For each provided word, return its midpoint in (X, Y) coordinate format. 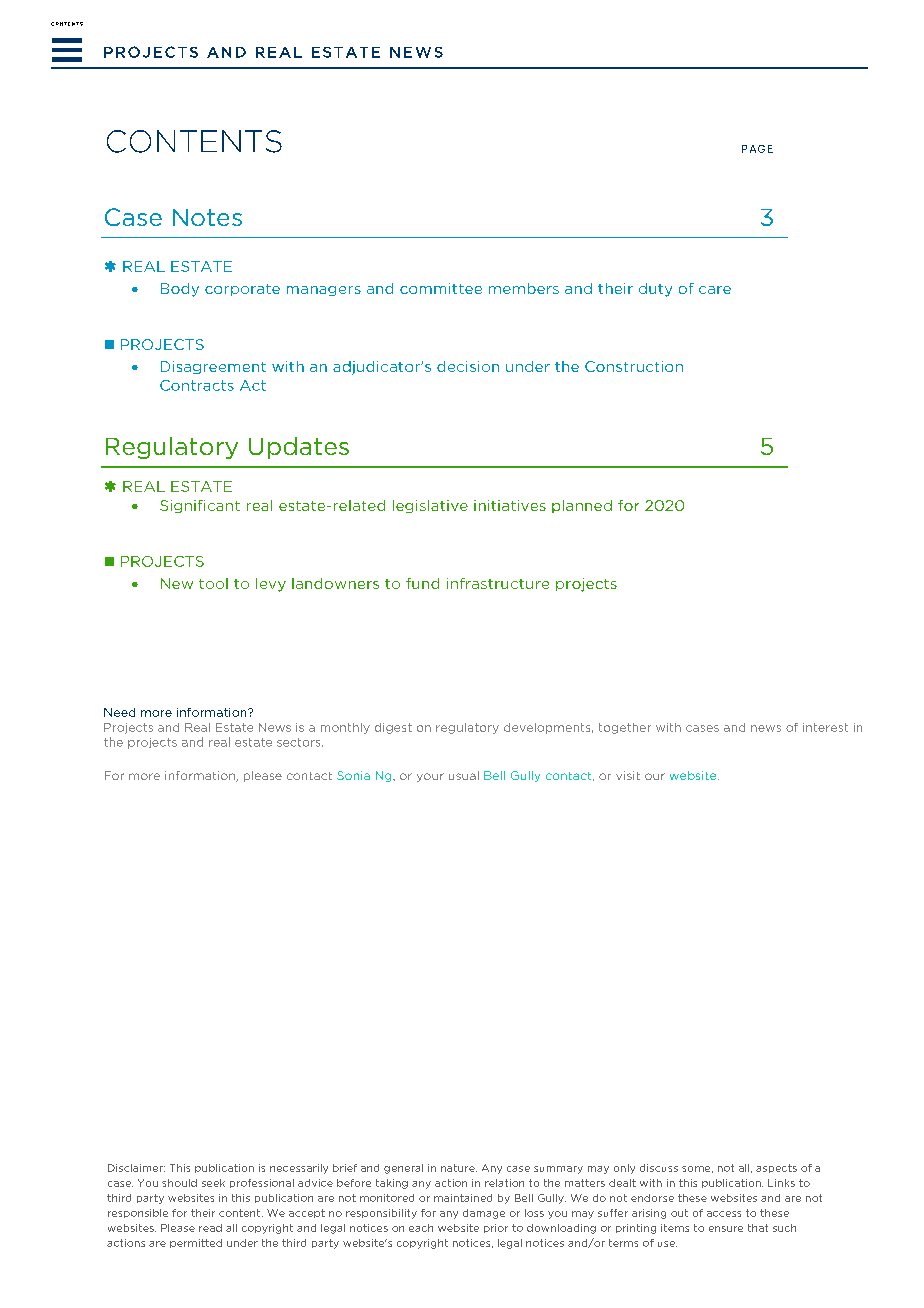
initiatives (510, 505)
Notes (207, 217)
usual (464, 775)
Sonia (353, 775)
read (210, 1228)
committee (441, 288)
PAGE (757, 149)
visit (628, 775)
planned (582, 506)
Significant (200, 506)
